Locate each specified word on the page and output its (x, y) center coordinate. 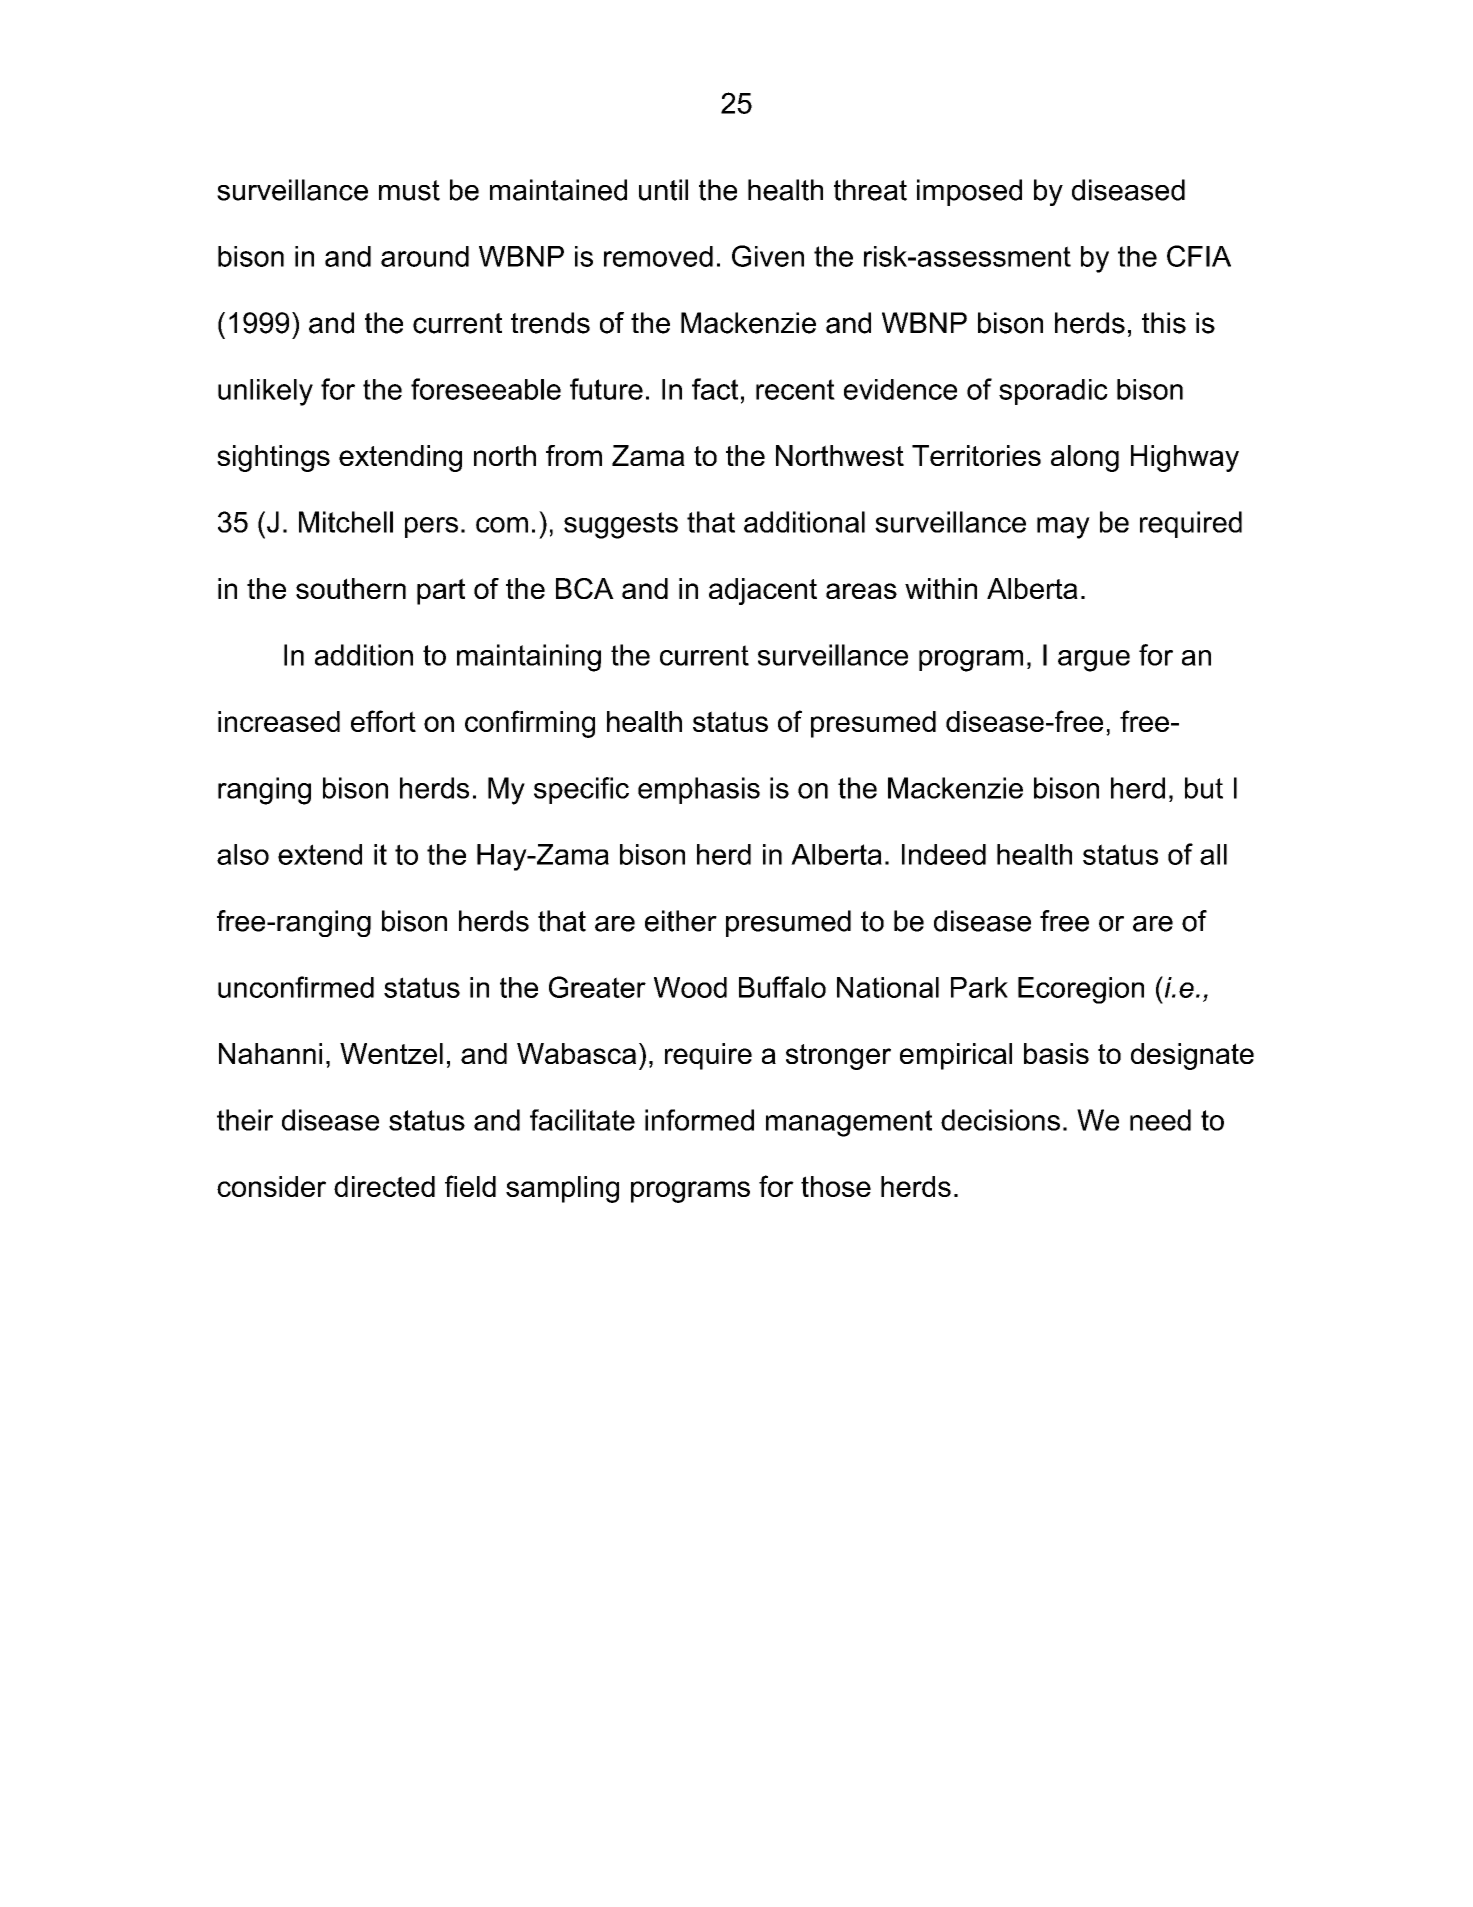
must (409, 190)
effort (383, 721)
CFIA (1199, 256)
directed (384, 1186)
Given (768, 256)
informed (699, 1120)
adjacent (763, 591)
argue (1094, 661)
